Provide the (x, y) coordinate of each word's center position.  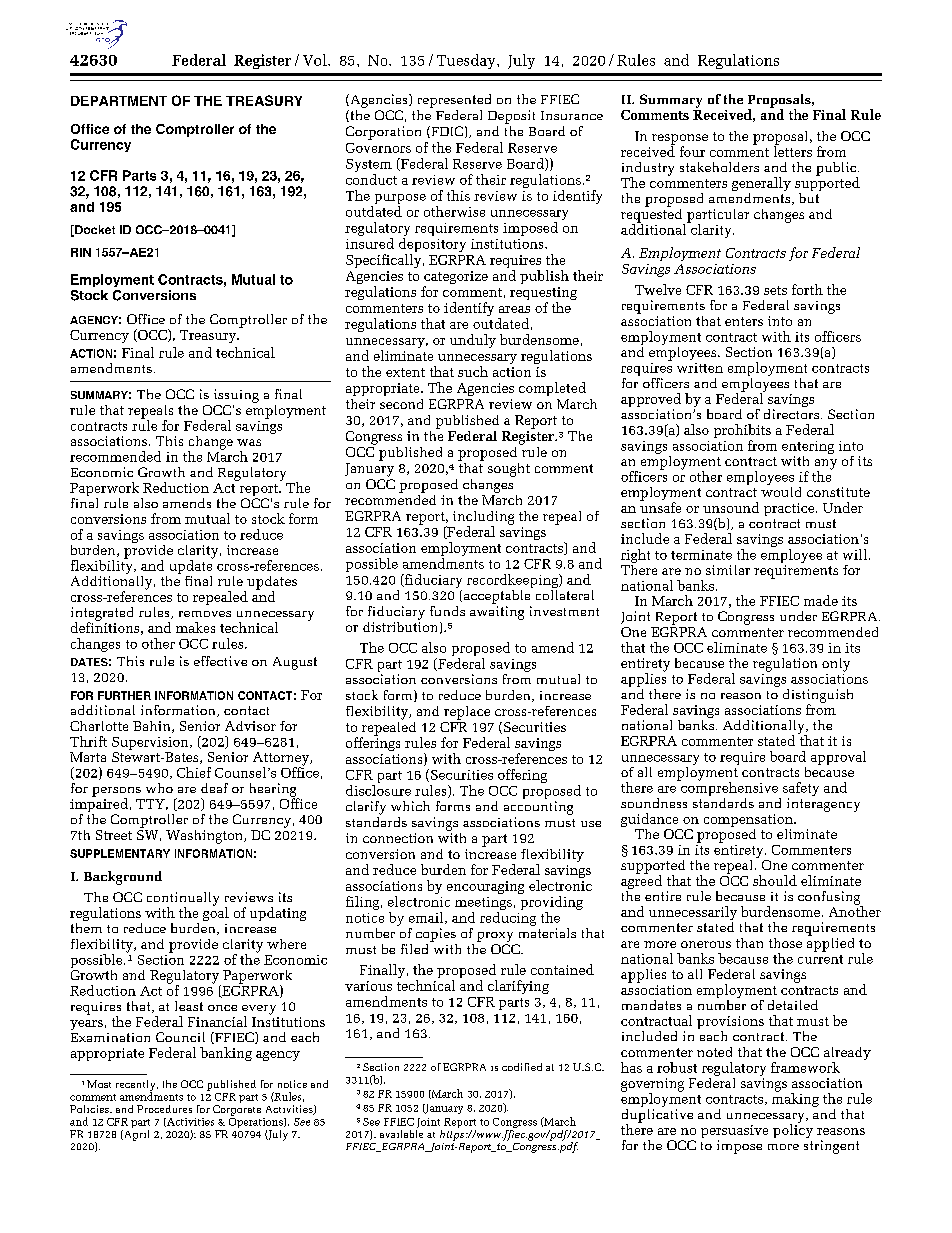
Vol (316, 60)
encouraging (485, 887)
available (401, 1132)
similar (728, 570)
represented (454, 101)
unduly (473, 341)
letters (793, 150)
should (775, 880)
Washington (205, 837)
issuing (236, 396)
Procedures (164, 1109)
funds (447, 611)
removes (205, 614)
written (700, 368)
